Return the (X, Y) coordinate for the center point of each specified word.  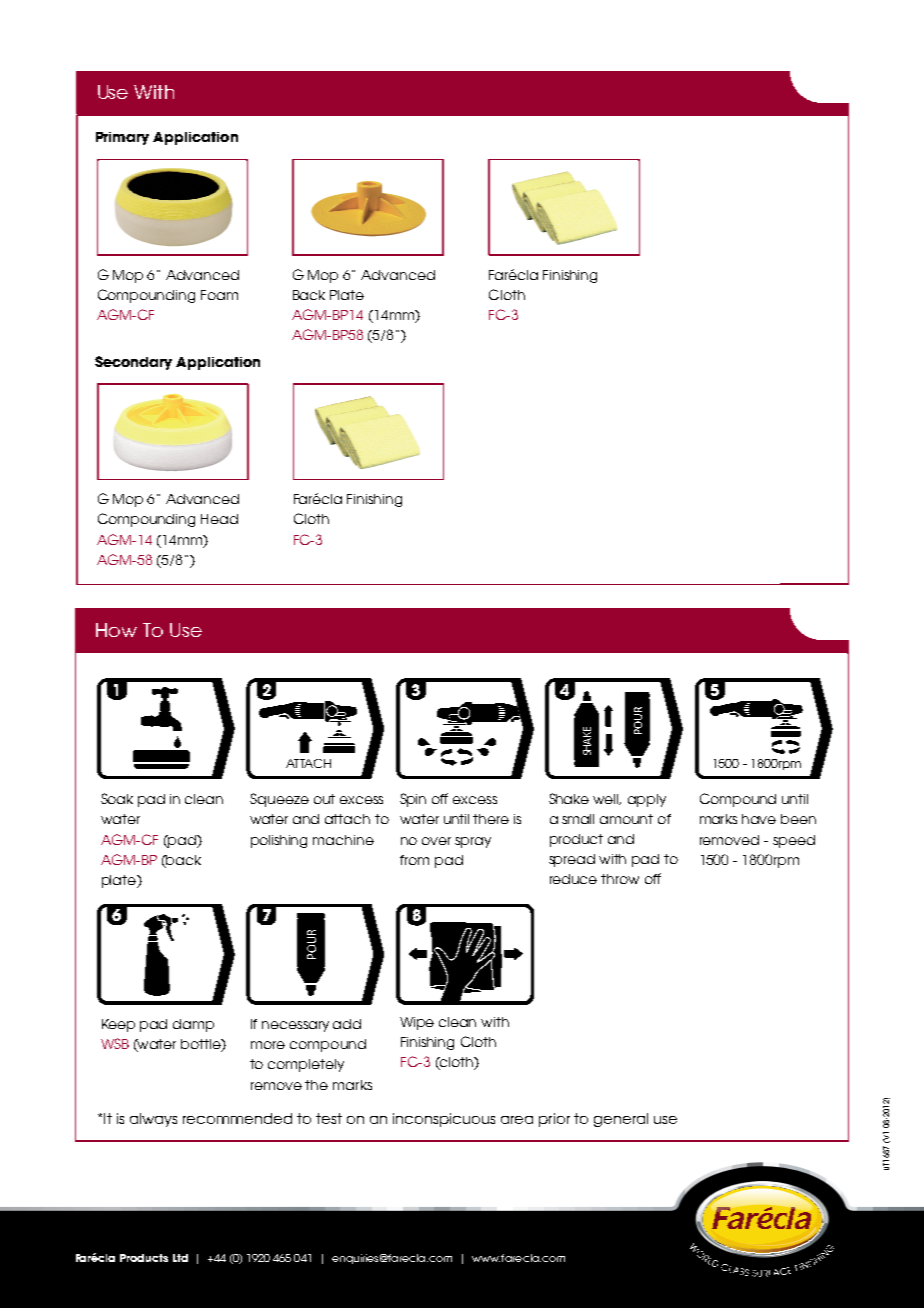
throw (620, 879)
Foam (219, 295)
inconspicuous (444, 1120)
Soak (117, 798)
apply (647, 800)
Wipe (417, 1023)
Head (219, 519)
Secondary (133, 363)
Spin (413, 800)
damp (193, 1025)
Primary (122, 138)
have (759, 819)
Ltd (180, 1258)
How (116, 630)
